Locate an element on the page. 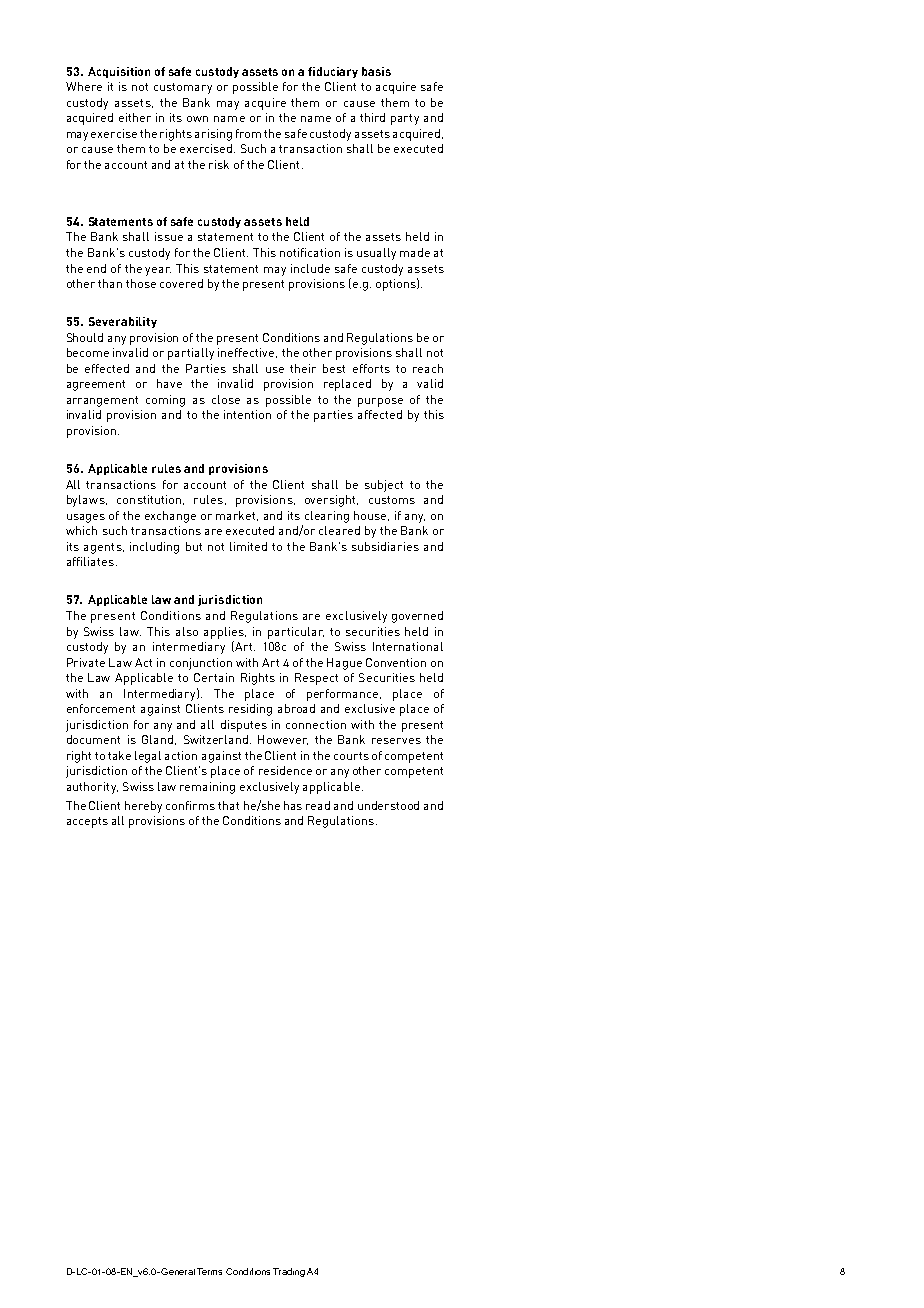  enforcement is located at coordinates (101, 708).
